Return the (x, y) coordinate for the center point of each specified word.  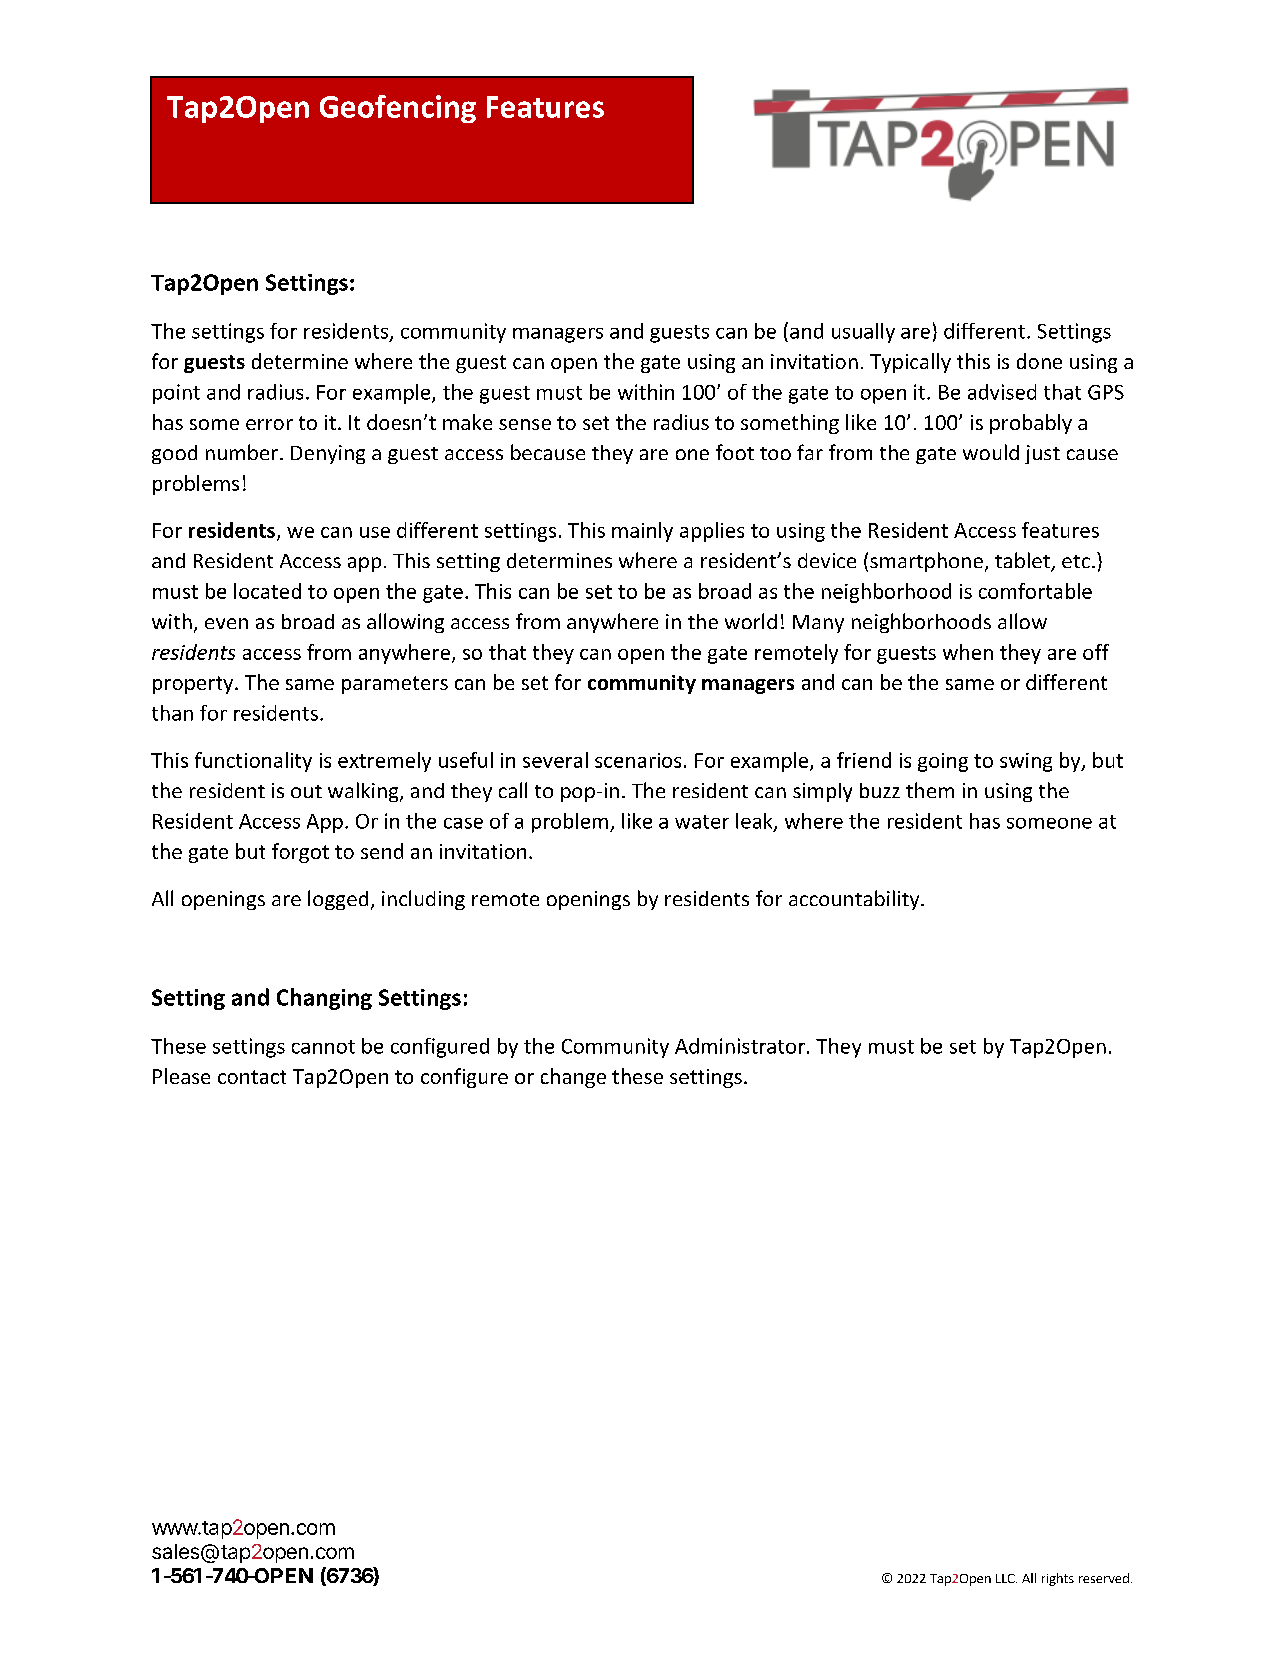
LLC (1006, 1578)
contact (252, 1077)
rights (1058, 1579)
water (702, 822)
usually (863, 333)
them (930, 790)
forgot (300, 853)
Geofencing (398, 109)
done (1039, 361)
